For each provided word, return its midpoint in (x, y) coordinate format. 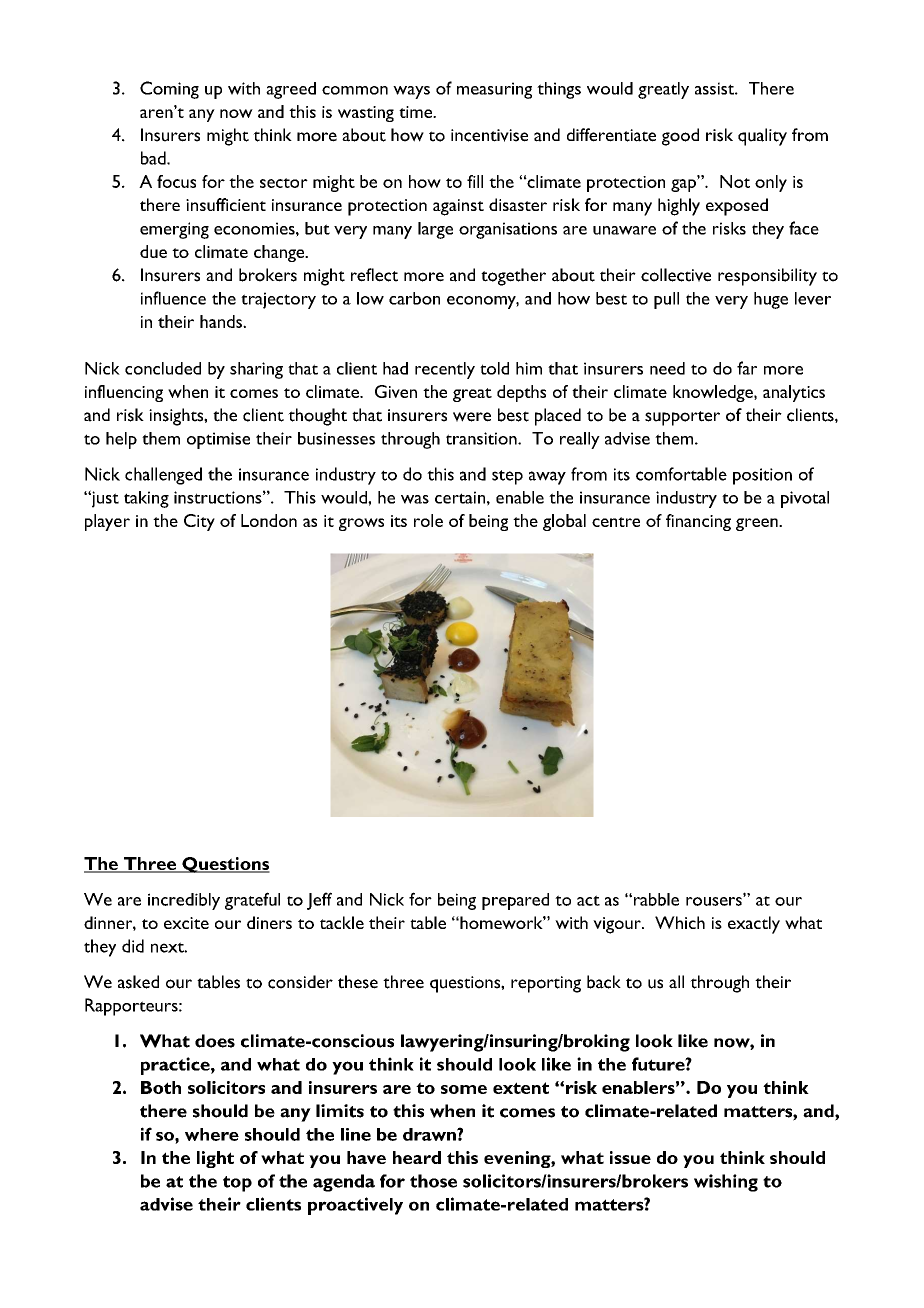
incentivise (489, 135)
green (758, 524)
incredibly (184, 901)
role (428, 520)
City (199, 522)
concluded (163, 368)
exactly (754, 925)
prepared (515, 901)
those (433, 1181)
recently (445, 370)
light (215, 1159)
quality (762, 137)
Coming (169, 90)
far (747, 368)
